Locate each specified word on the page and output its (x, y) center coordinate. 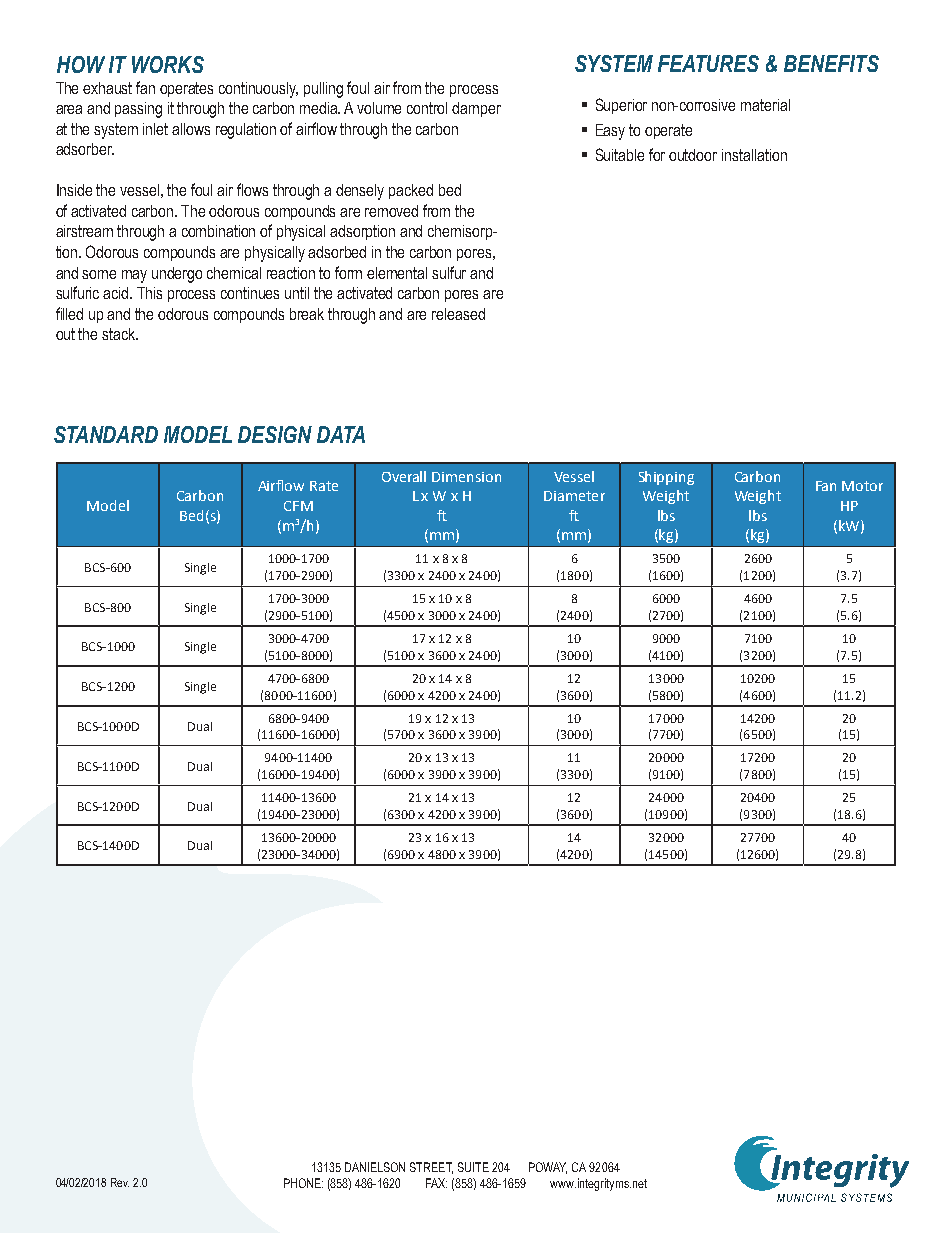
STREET (431, 1168)
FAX (436, 1183)
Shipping (666, 478)
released (458, 314)
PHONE (303, 1183)
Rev (120, 1182)
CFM (298, 506)
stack (120, 334)
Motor (862, 486)
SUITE (473, 1167)
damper (476, 109)
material (765, 105)
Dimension (466, 477)
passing (138, 110)
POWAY (548, 1168)
